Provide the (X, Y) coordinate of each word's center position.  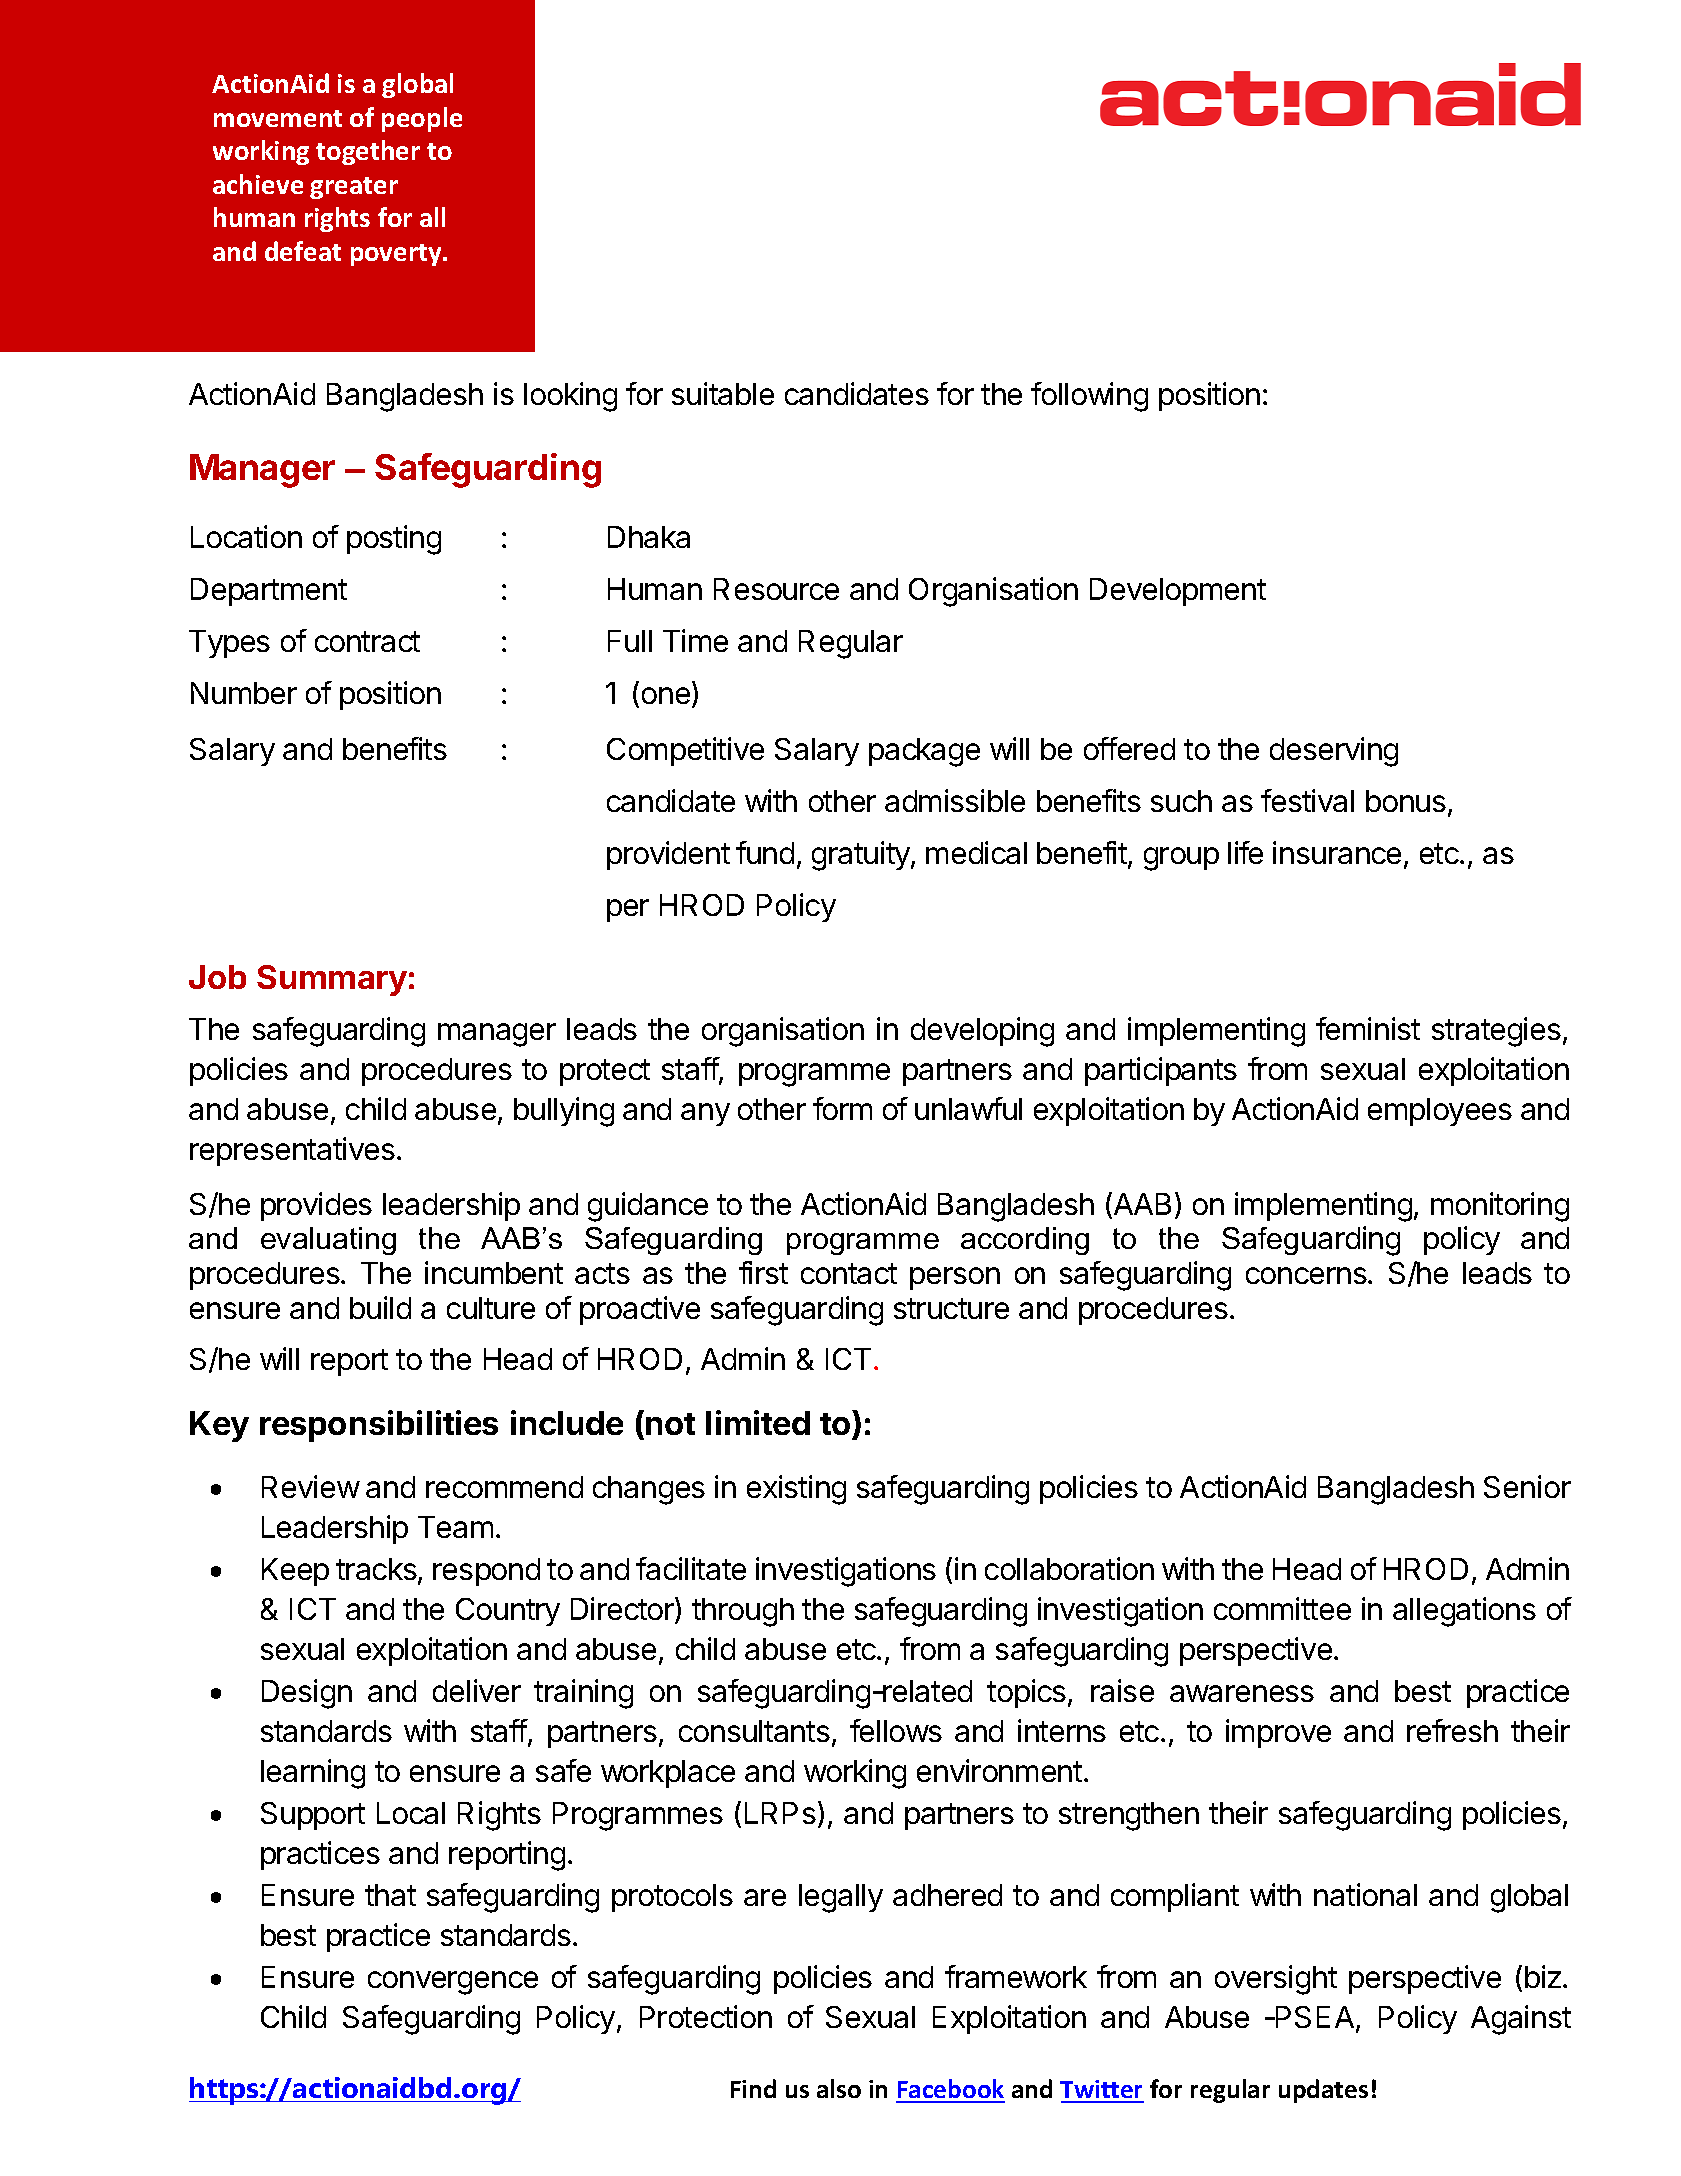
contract (367, 641)
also (839, 2088)
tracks (377, 1570)
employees (1440, 1112)
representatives (292, 1151)
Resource (776, 589)
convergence (453, 1983)
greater (354, 188)
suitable (723, 393)
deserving (1334, 752)
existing (796, 1490)
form (842, 1108)
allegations (1464, 1612)
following (1089, 397)
